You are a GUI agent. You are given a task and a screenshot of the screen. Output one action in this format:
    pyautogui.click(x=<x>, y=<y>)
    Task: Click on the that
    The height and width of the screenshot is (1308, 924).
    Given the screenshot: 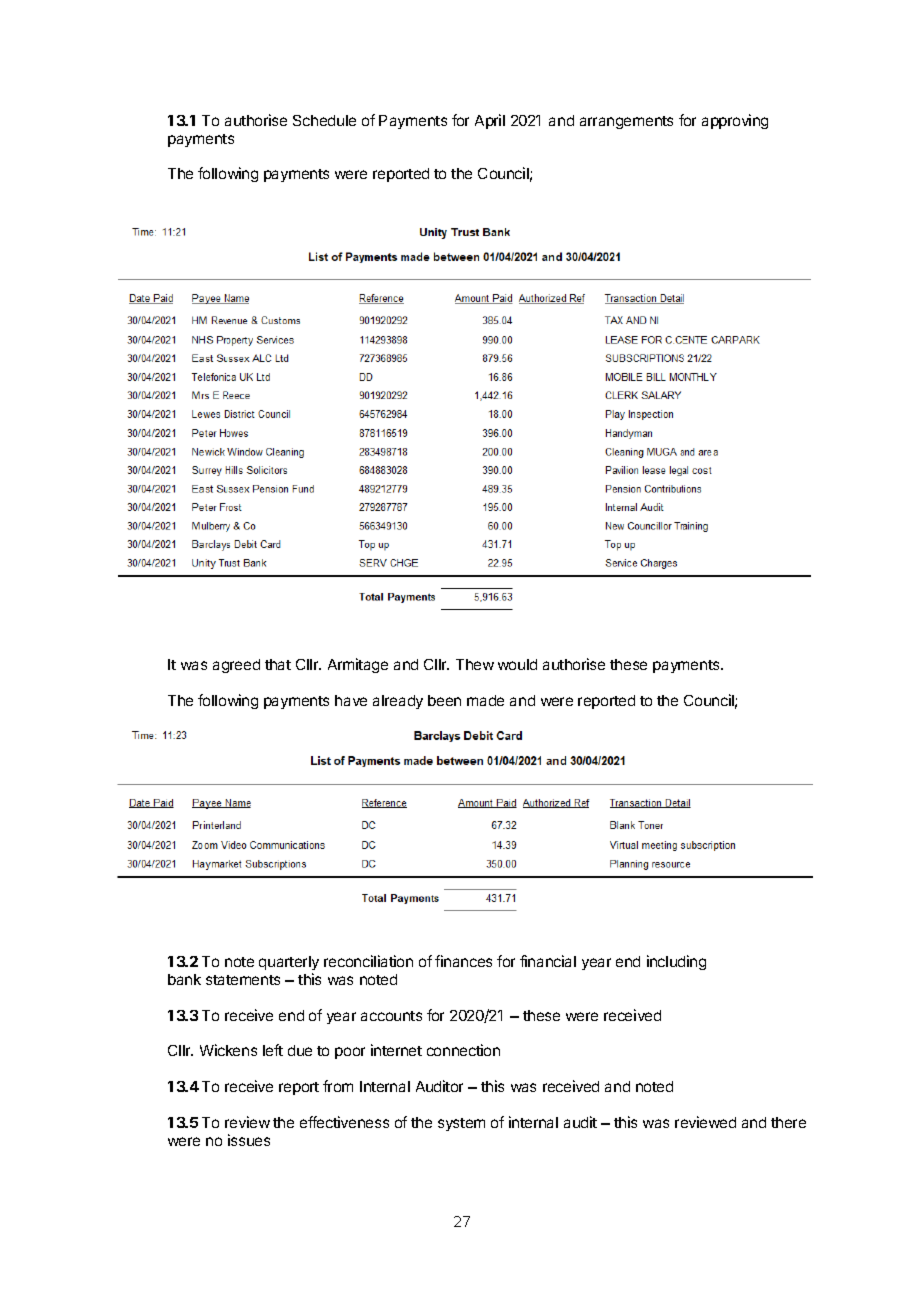 What is the action you would take?
    pyautogui.click(x=278, y=664)
